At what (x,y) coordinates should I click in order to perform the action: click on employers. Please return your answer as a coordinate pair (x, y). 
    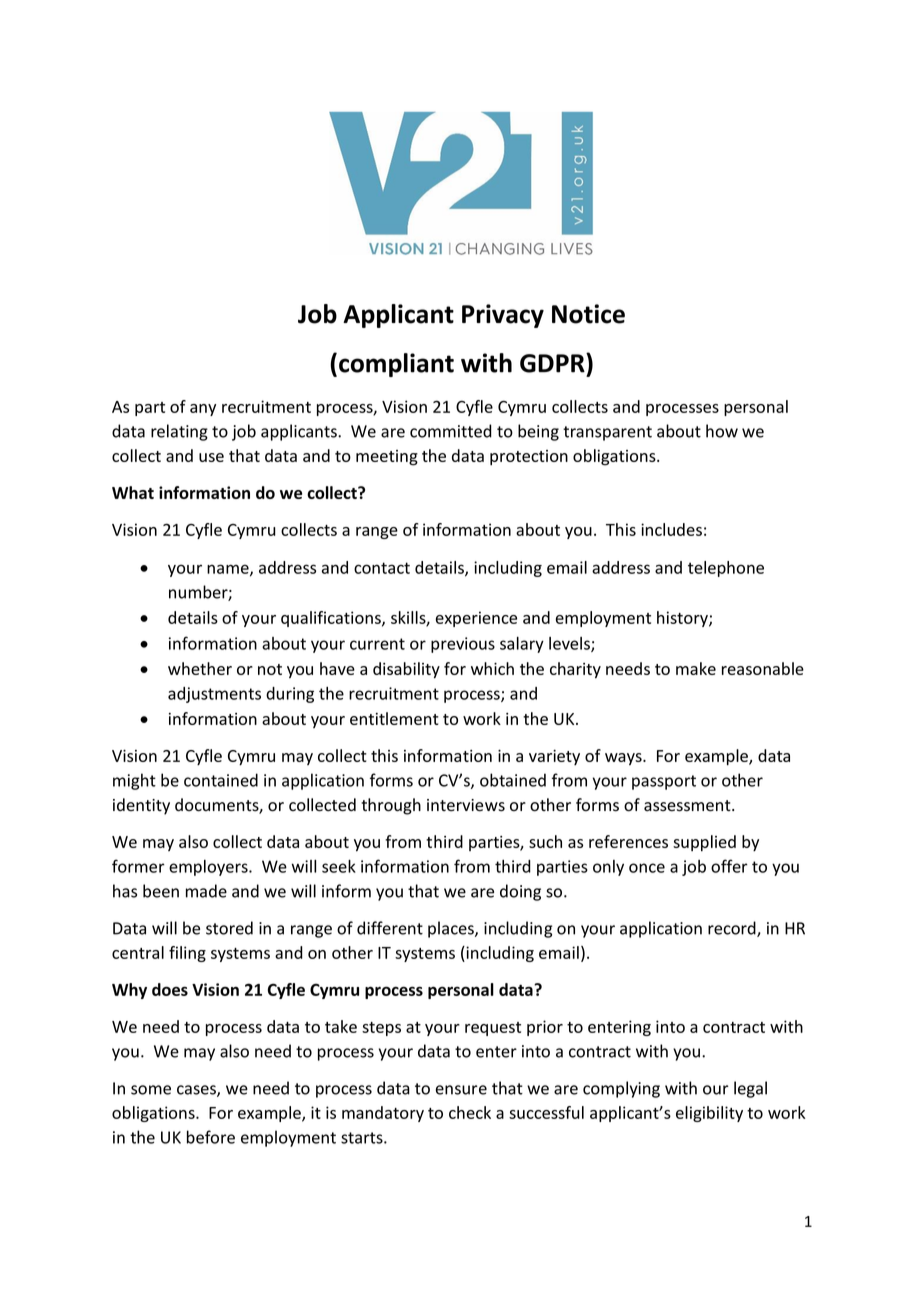
    Looking at the image, I should click on (209, 868).
